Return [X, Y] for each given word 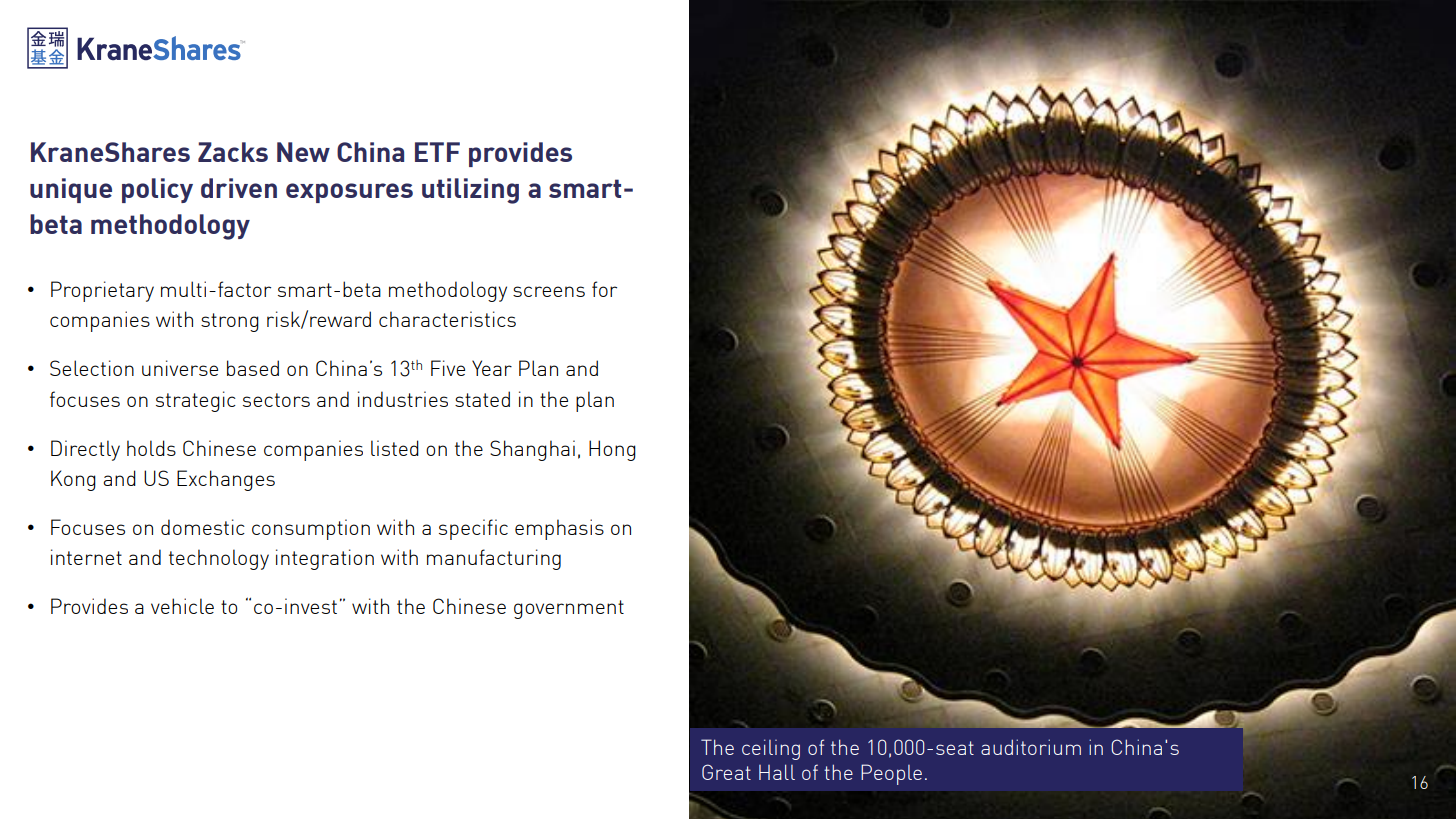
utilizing [470, 191]
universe [180, 368]
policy [157, 190]
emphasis [559, 529]
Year [492, 368]
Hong [612, 450]
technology [219, 559]
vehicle [182, 606]
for [604, 289]
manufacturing [494, 559]
